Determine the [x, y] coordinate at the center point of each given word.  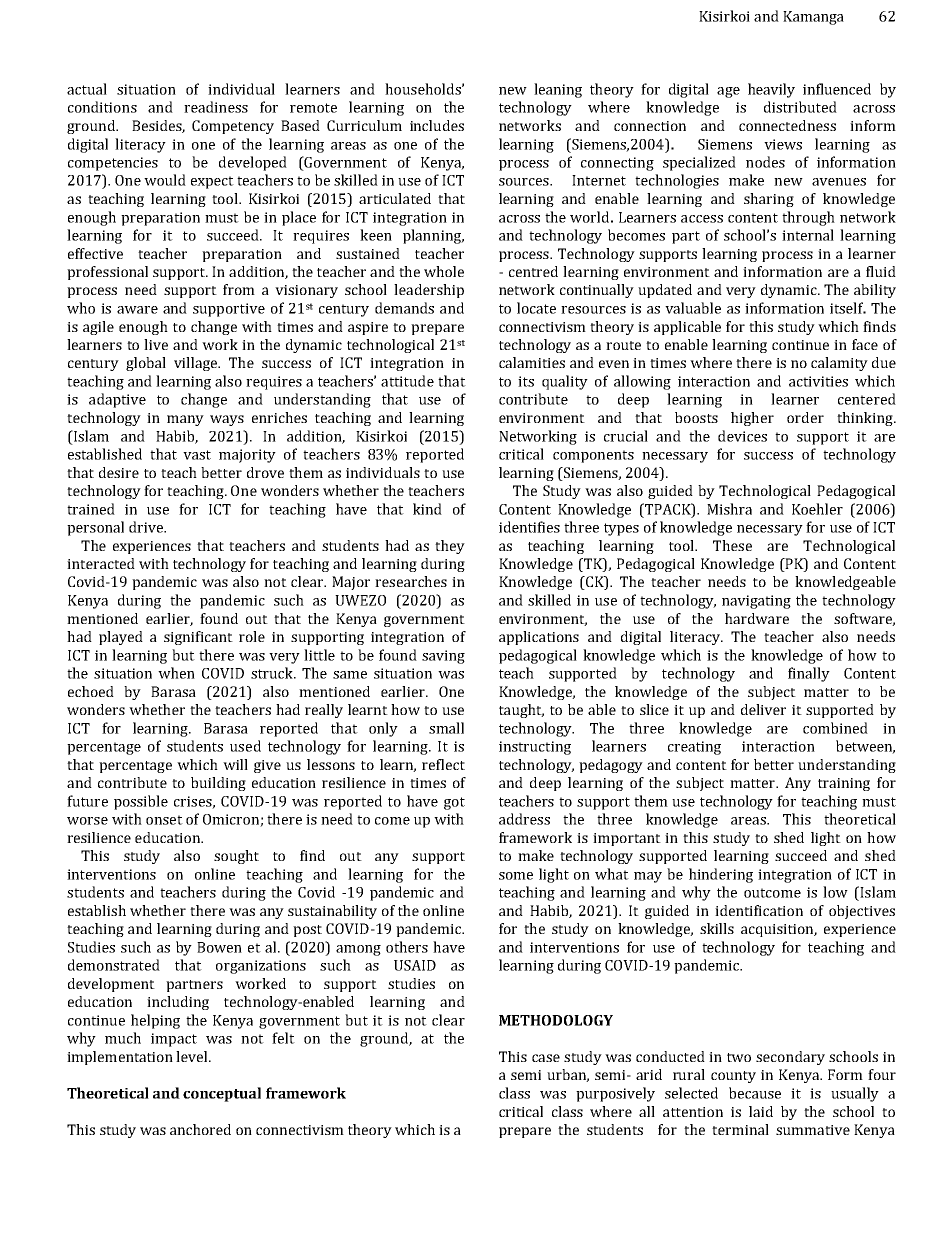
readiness [216, 107]
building [218, 784]
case [546, 1058]
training [844, 784]
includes [437, 125]
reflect [443, 764]
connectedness [787, 125]
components [593, 456]
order [805, 417]
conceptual [222, 1094]
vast [197, 455]
